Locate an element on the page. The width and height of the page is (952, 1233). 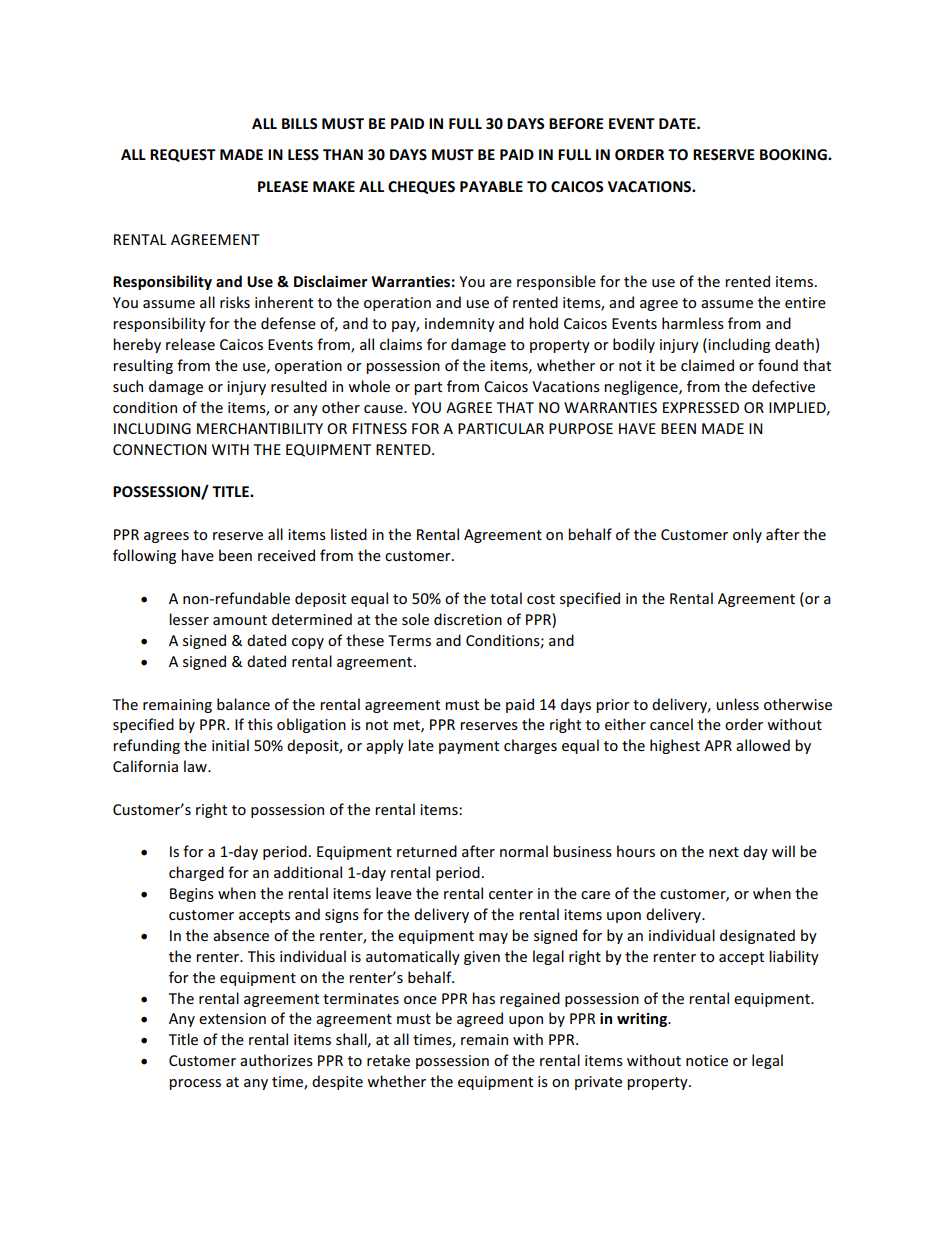
process is located at coordinates (195, 1084).
